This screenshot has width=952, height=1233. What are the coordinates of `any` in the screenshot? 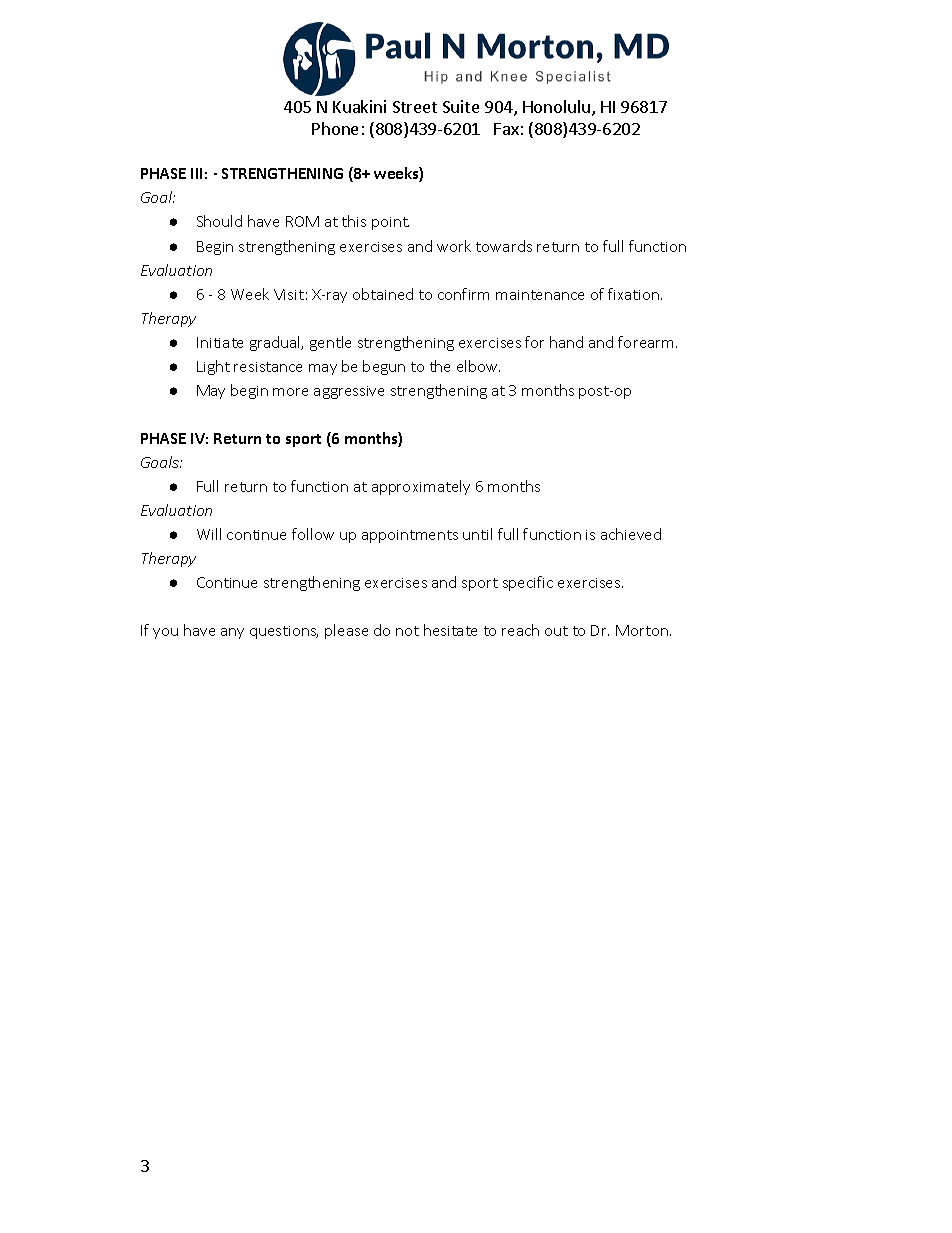 It's located at (232, 633).
